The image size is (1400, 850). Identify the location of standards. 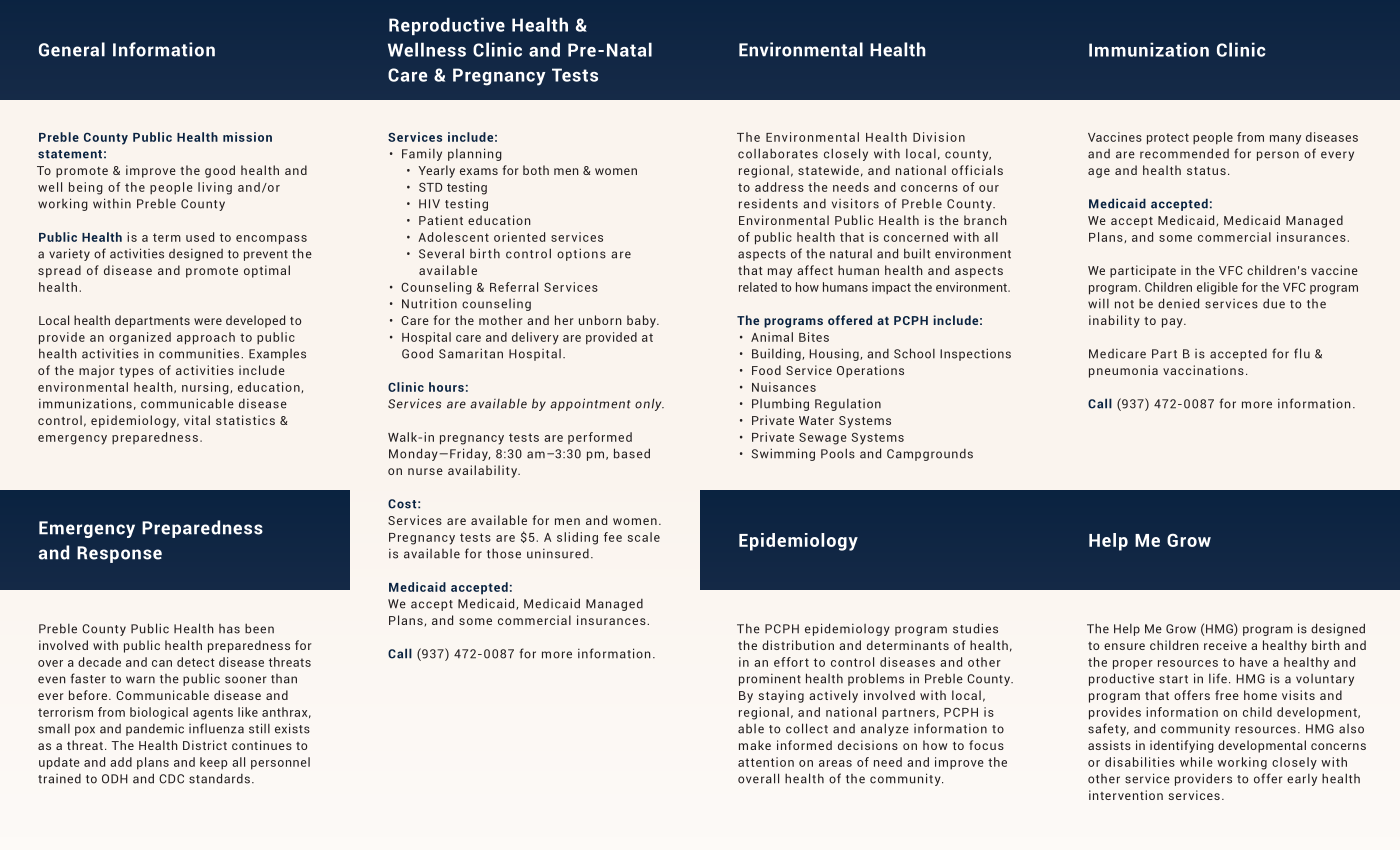
(219, 778).
